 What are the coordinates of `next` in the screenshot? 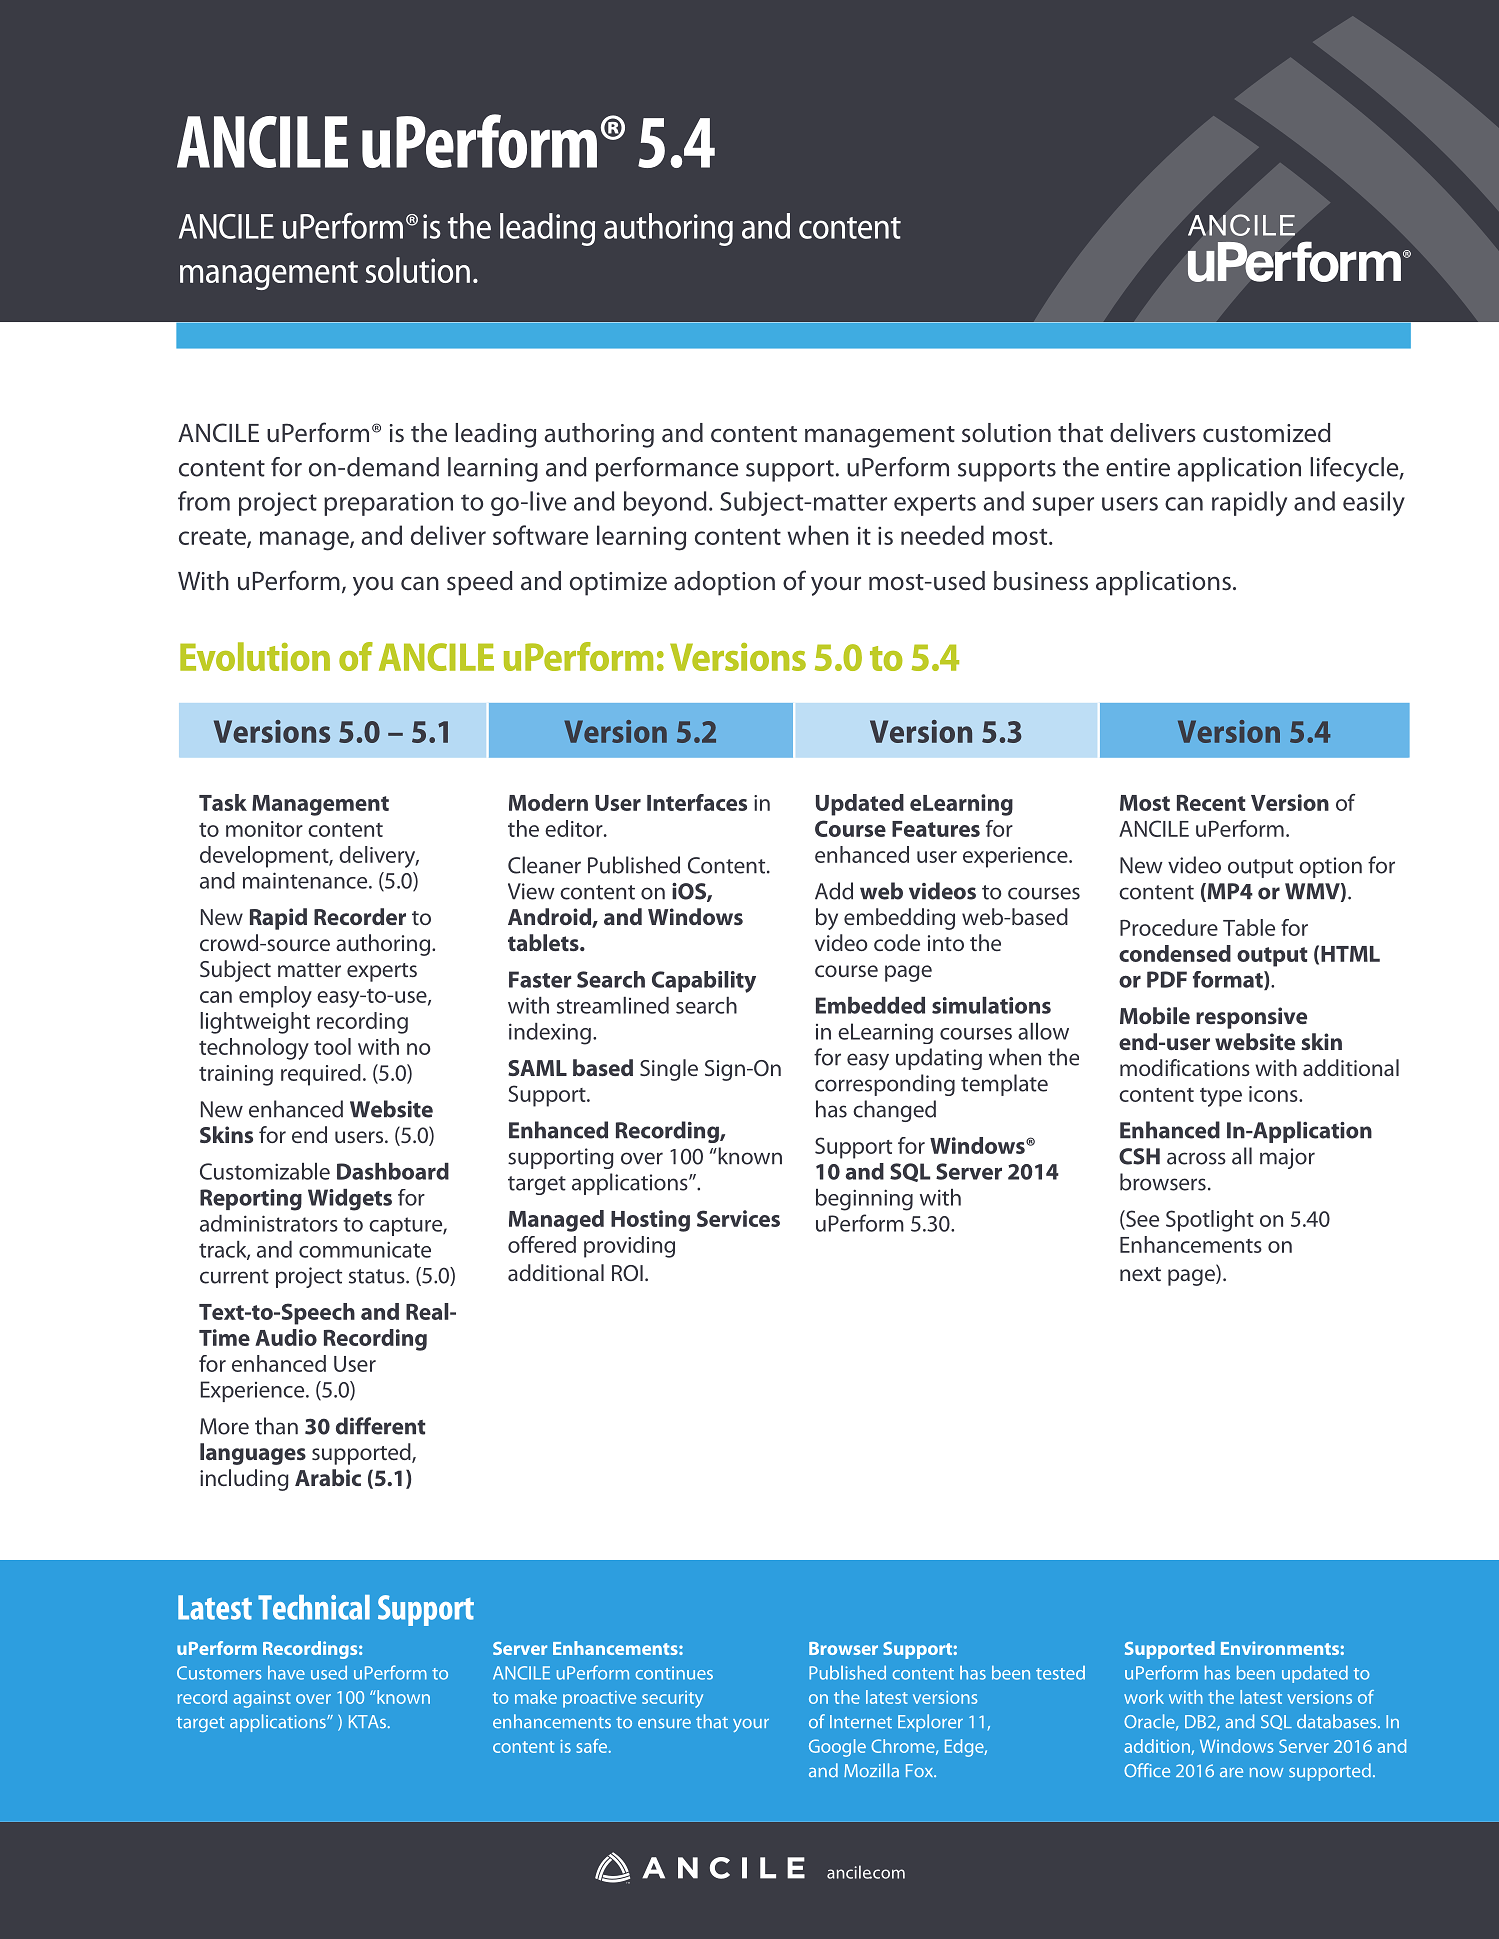 It's located at (1140, 1274).
